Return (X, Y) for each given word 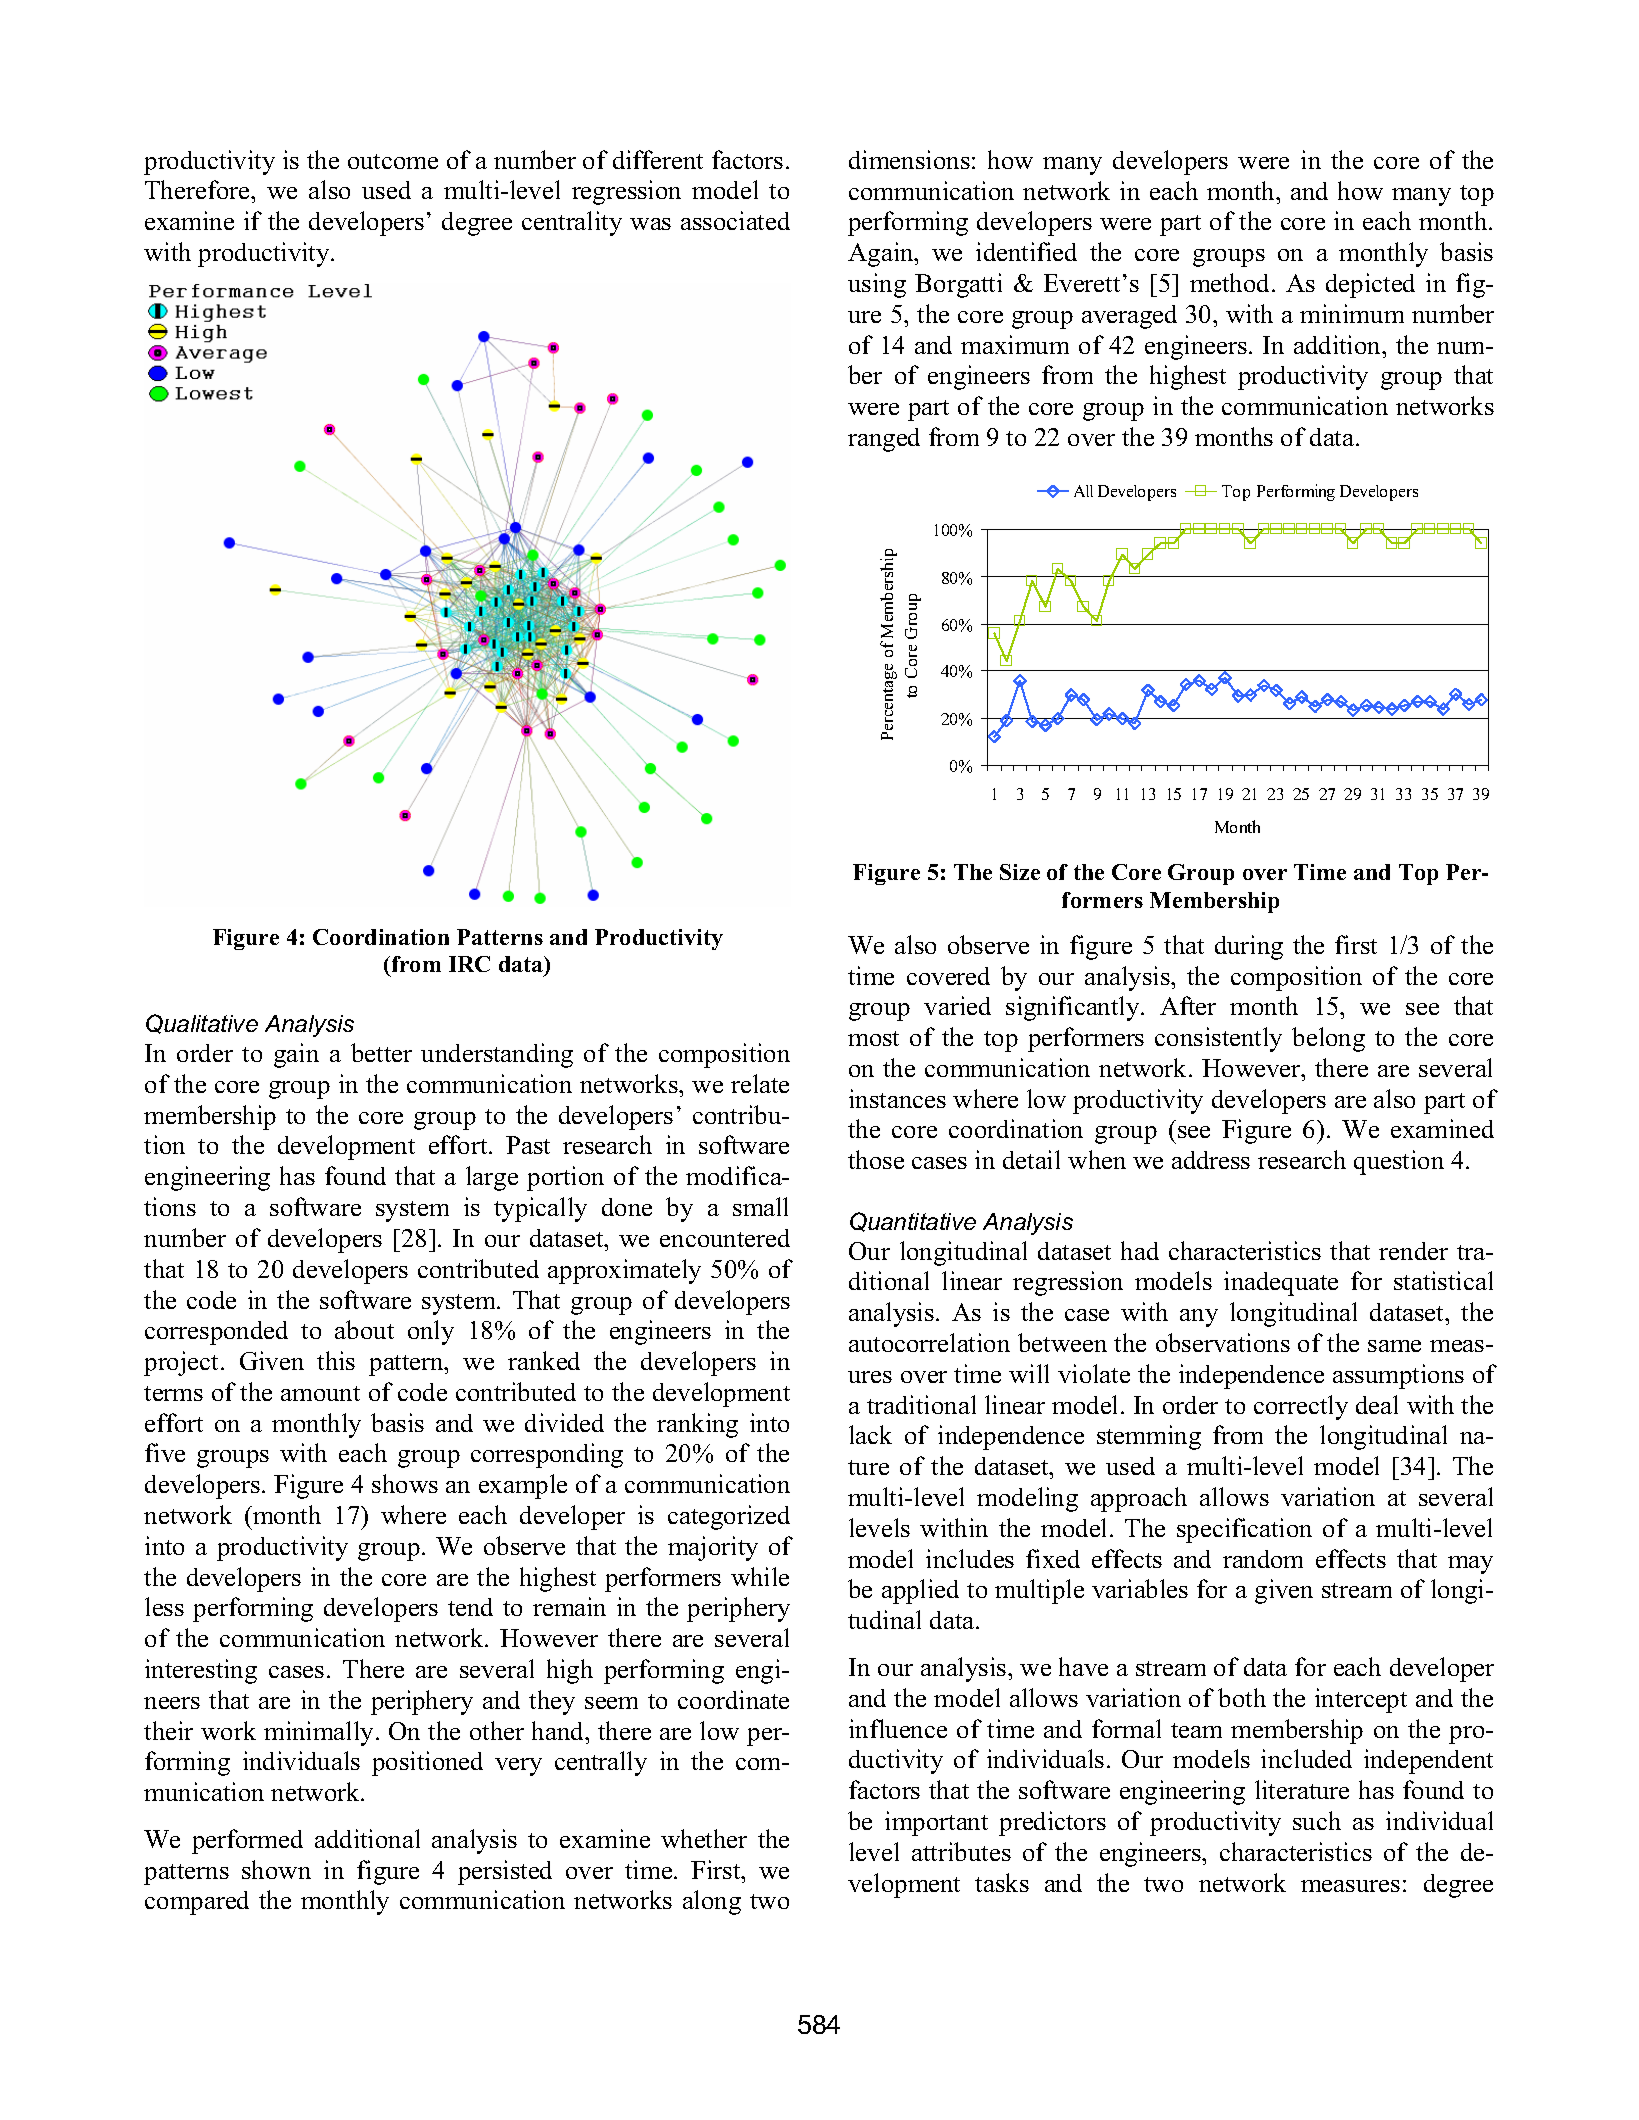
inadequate (1281, 1283)
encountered (725, 1238)
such (1317, 1820)
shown (276, 1869)
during (1249, 947)
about (364, 1329)
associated (735, 220)
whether (704, 1838)
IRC (469, 964)
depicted (1370, 285)
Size (1020, 872)
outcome (393, 161)
